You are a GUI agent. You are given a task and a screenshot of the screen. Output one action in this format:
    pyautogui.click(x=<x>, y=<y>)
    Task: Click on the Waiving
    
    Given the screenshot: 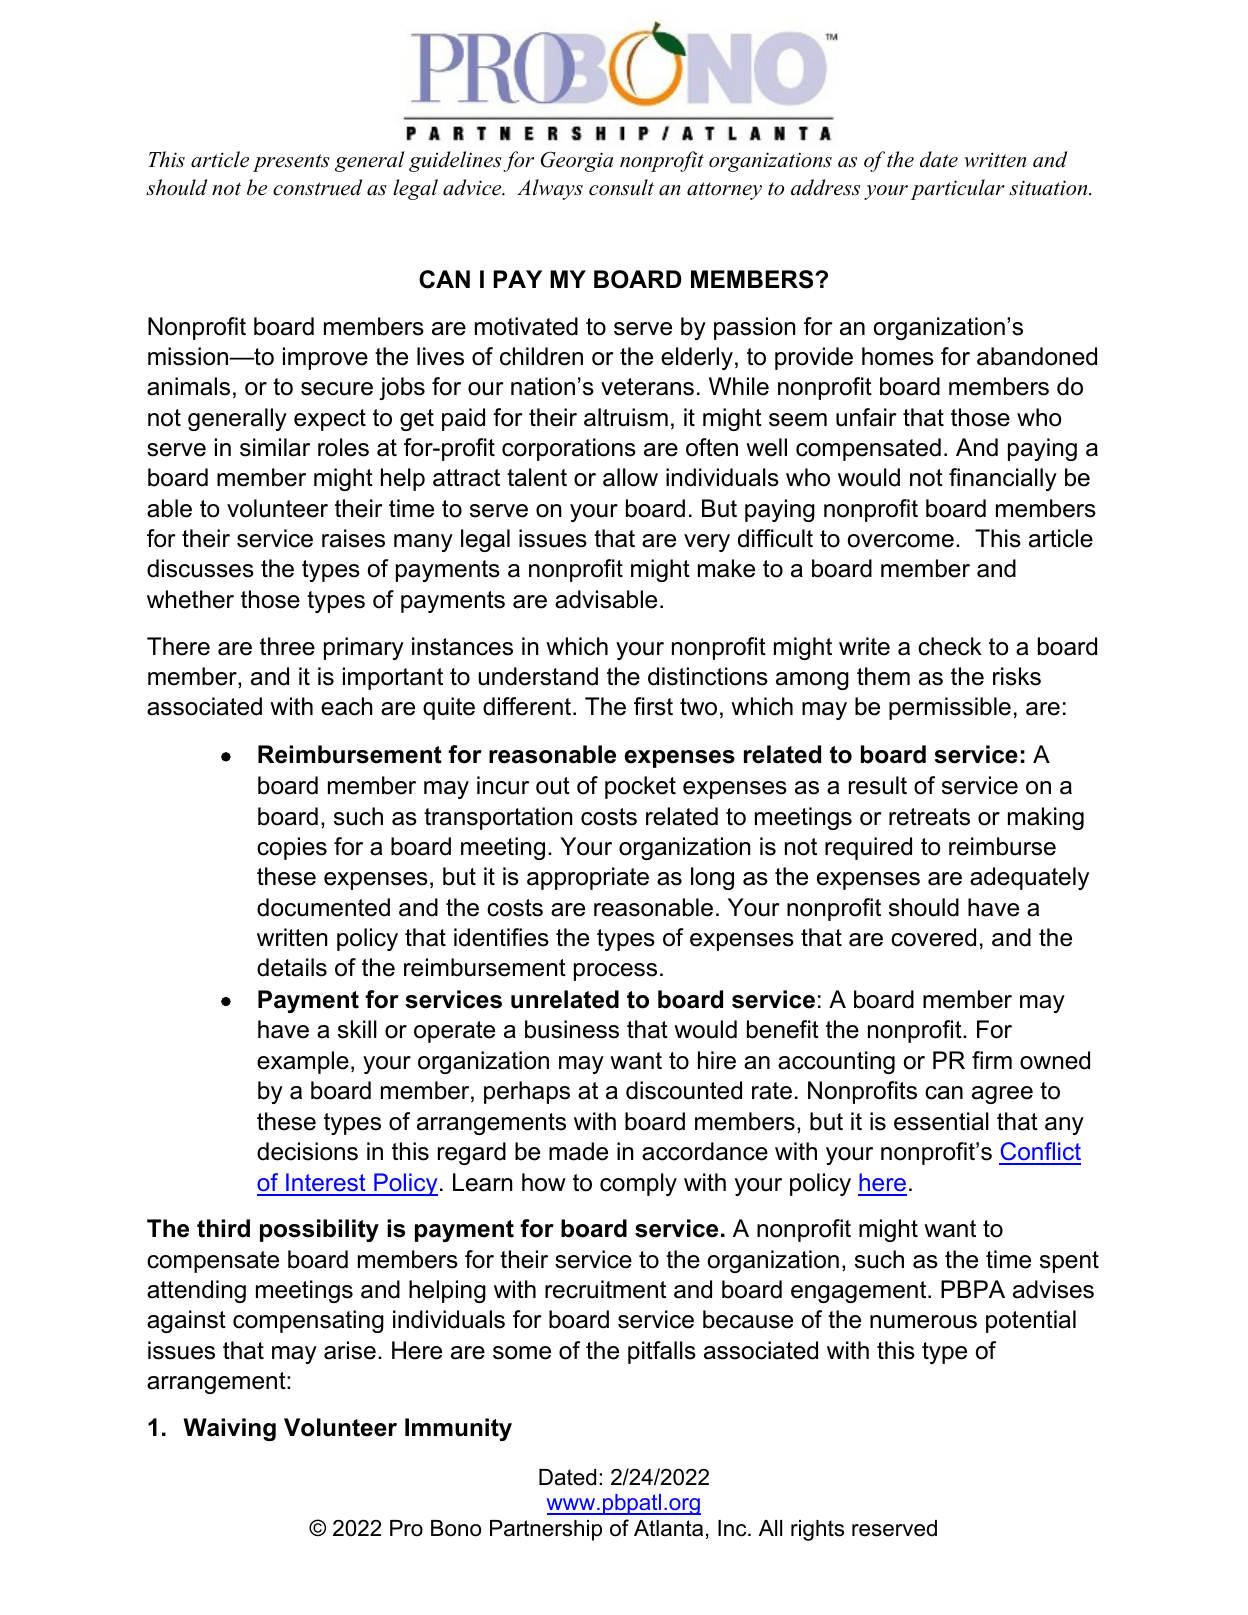 What is the action you would take?
    pyautogui.click(x=230, y=1429)
